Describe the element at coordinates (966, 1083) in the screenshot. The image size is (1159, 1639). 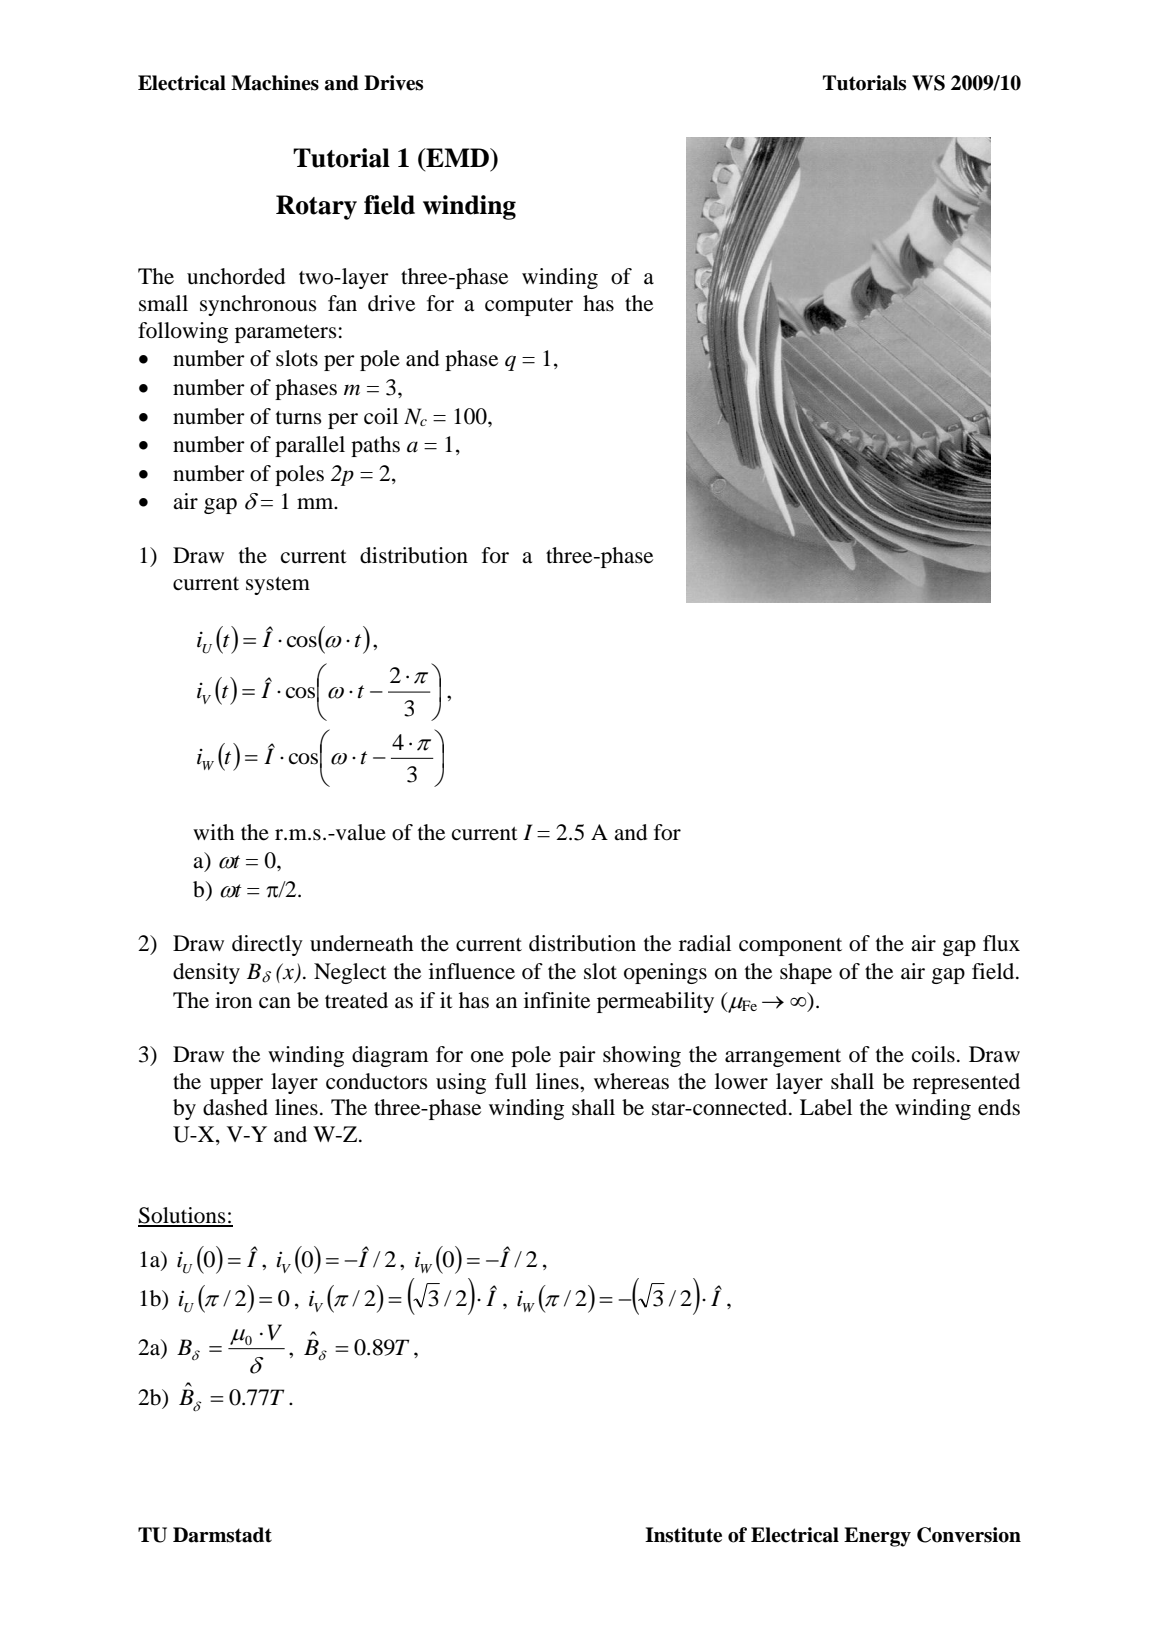
I see `represented` at that location.
